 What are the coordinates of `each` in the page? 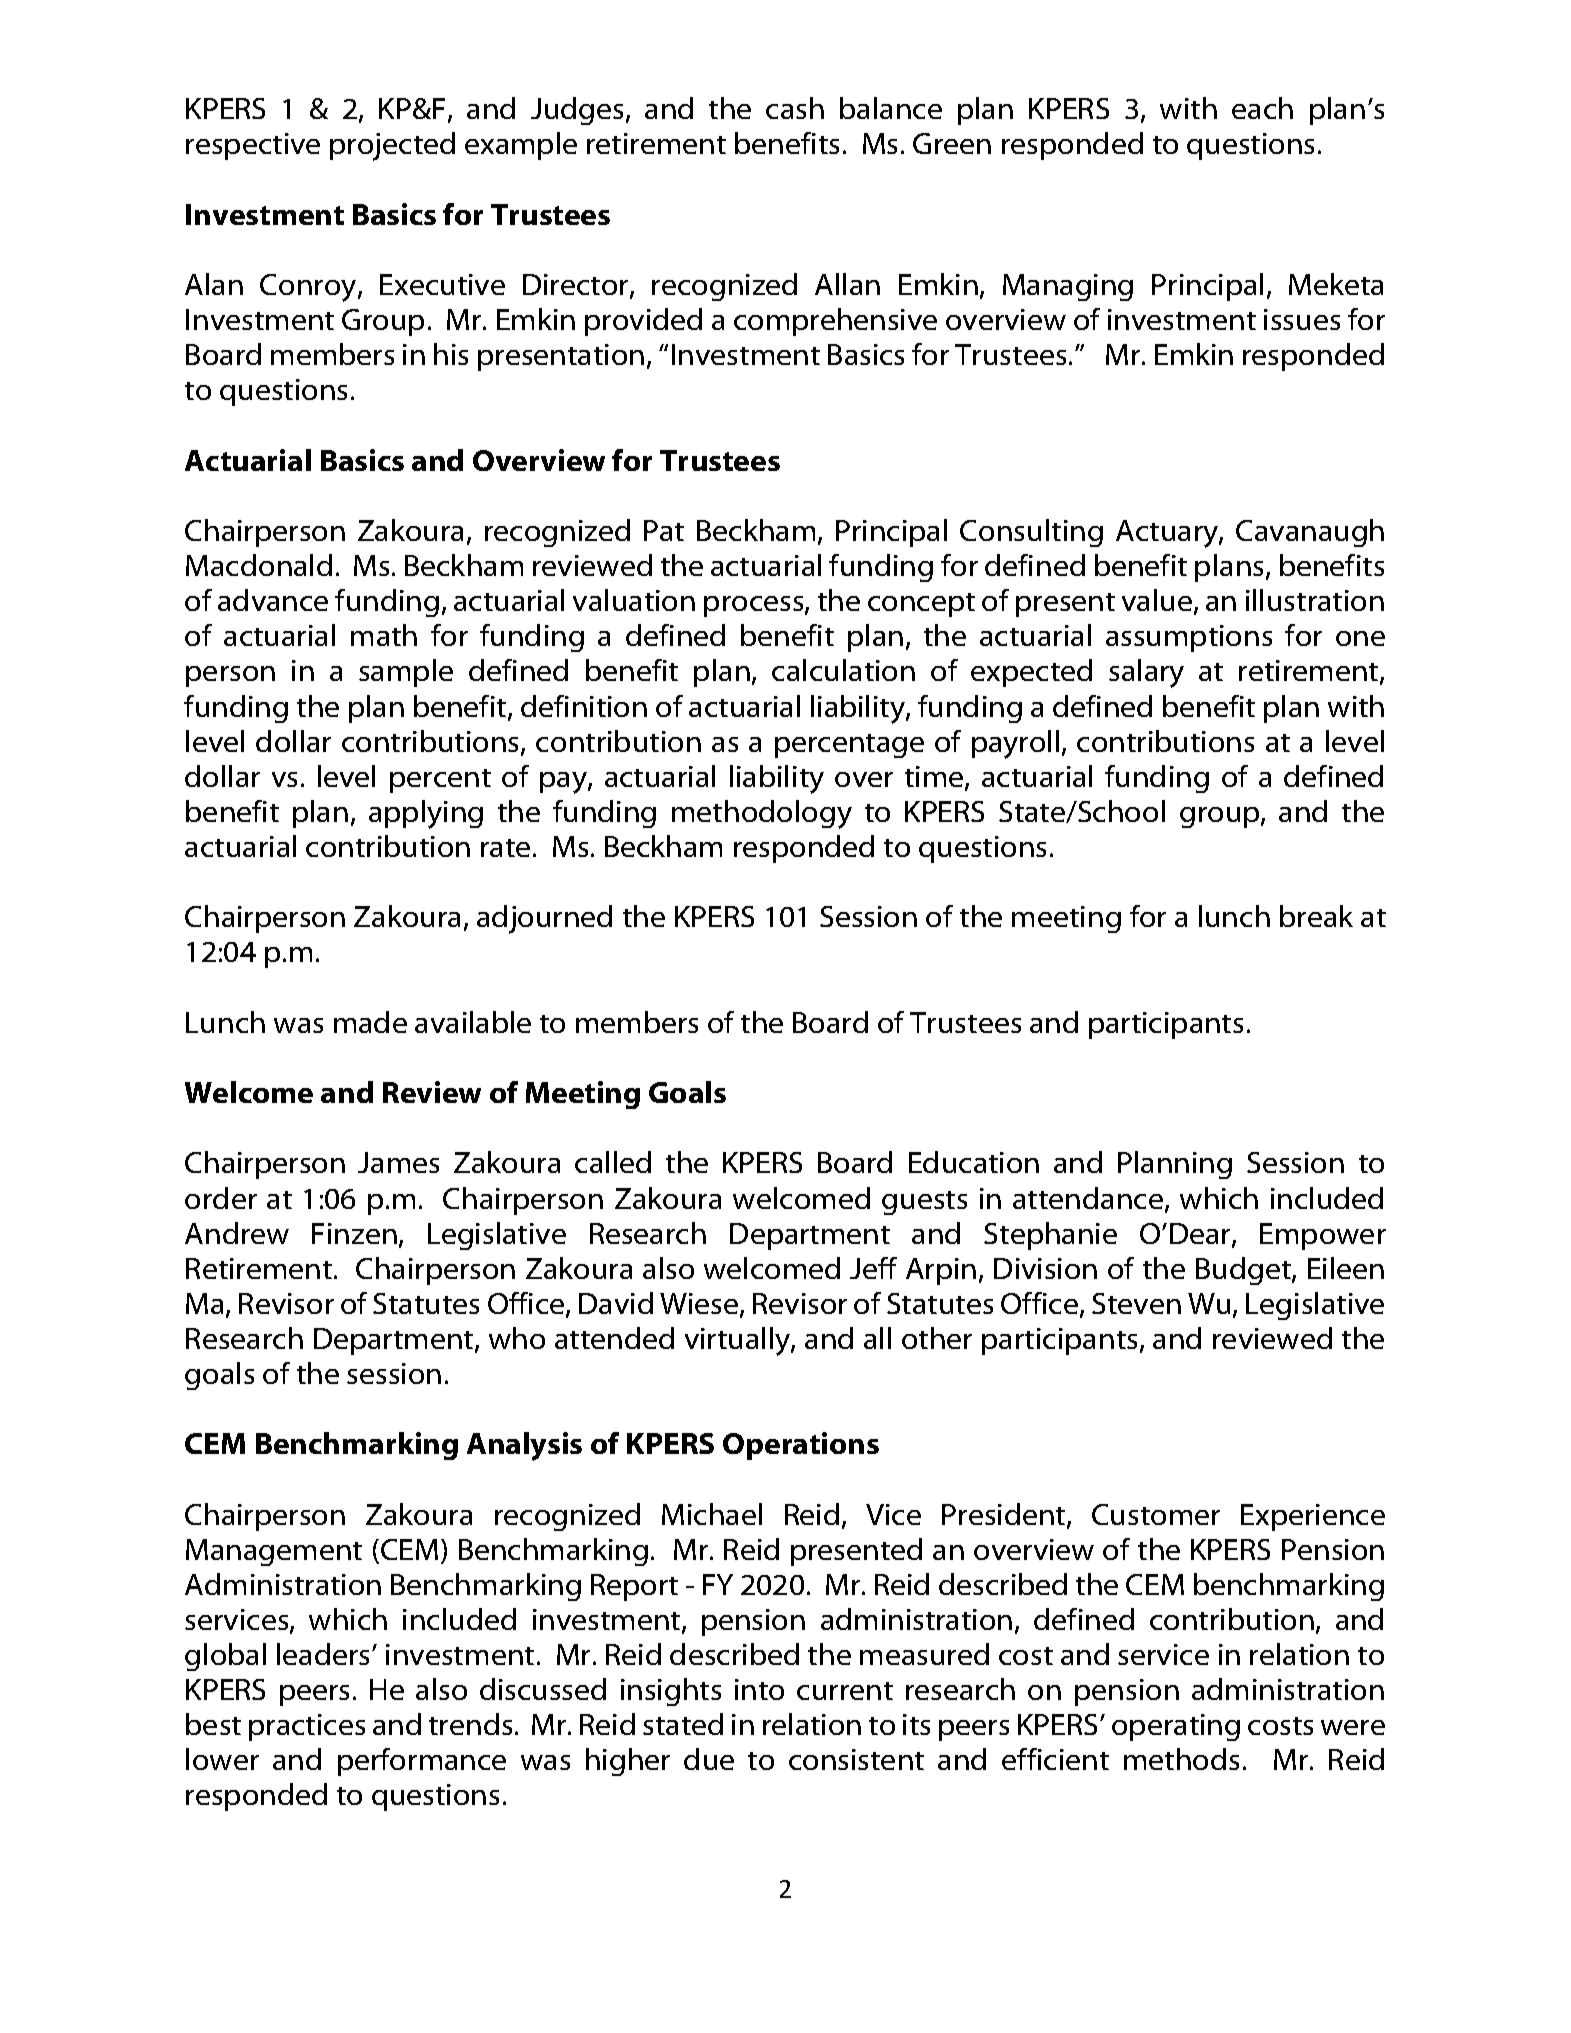 It's located at (1262, 108).
